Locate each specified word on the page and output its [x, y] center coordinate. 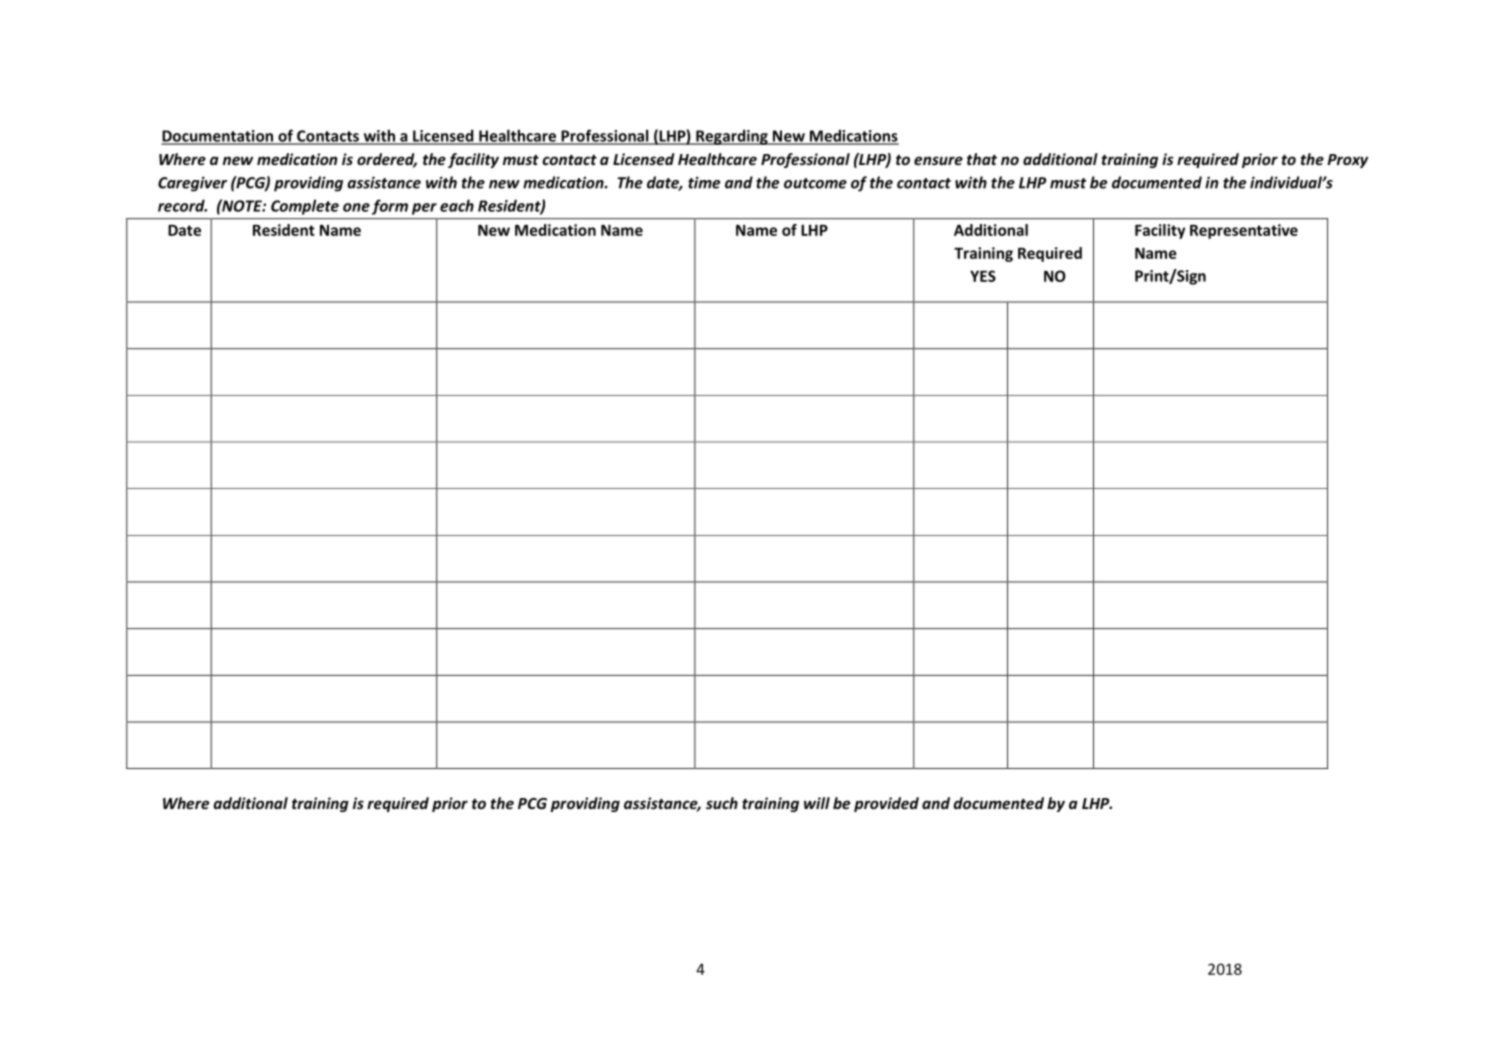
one [356, 207]
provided [886, 804]
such [722, 803]
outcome [815, 183]
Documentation [218, 137]
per [424, 209]
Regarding [732, 137]
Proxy [1347, 161]
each [457, 205]
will [817, 803]
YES [983, 276]
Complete [305, 207]
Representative [1244, 231]
